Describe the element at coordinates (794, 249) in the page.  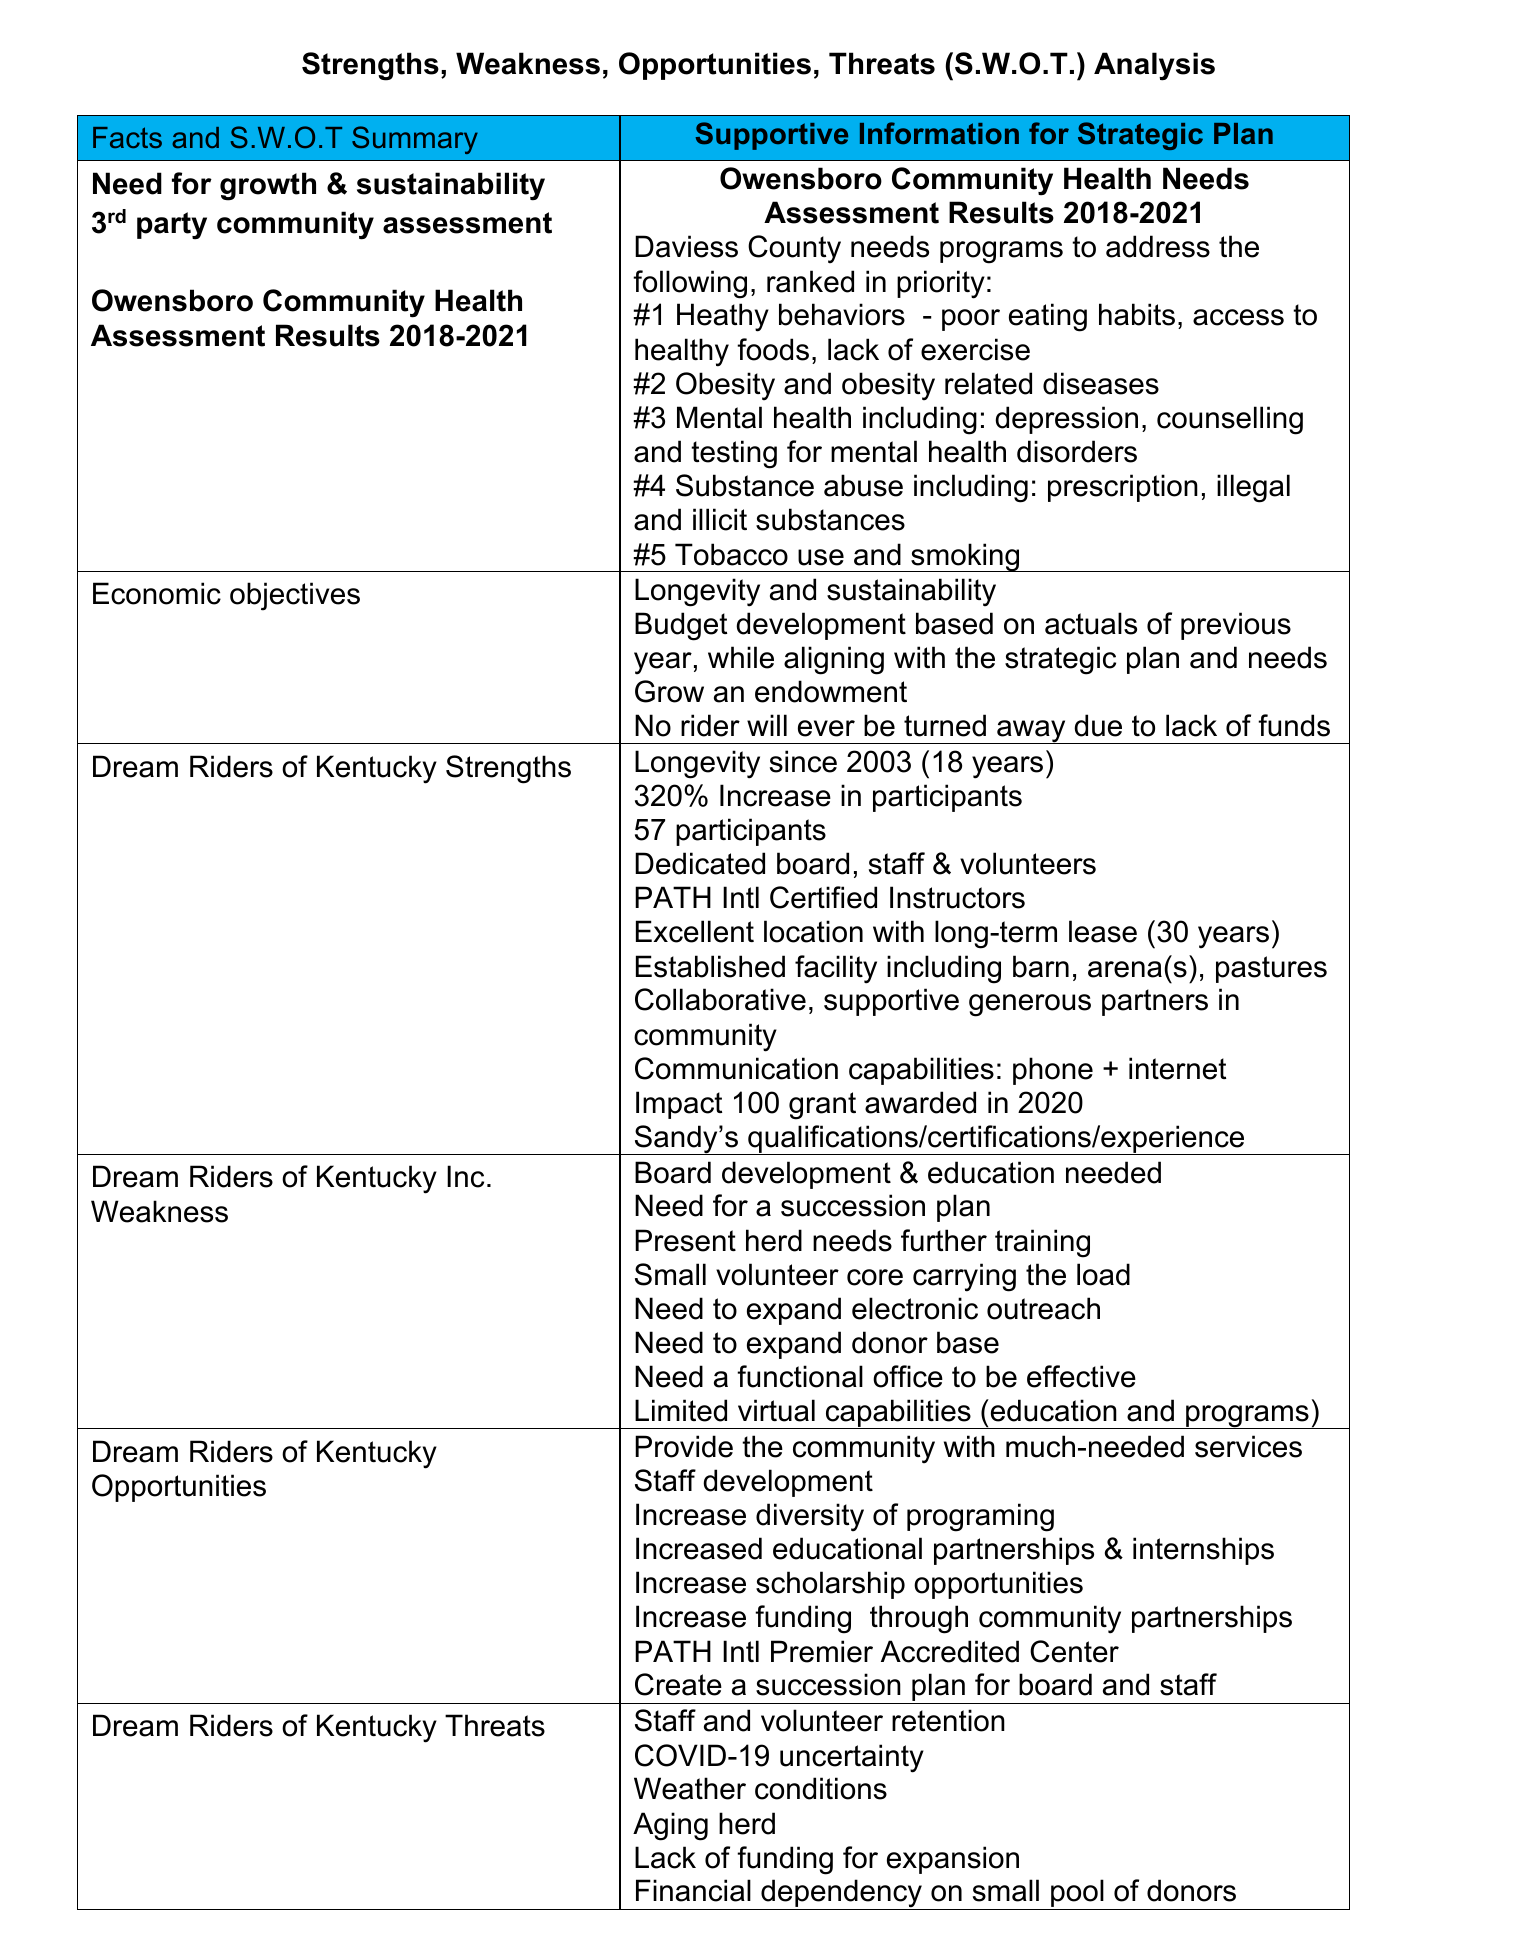
I see `County` at that location.
